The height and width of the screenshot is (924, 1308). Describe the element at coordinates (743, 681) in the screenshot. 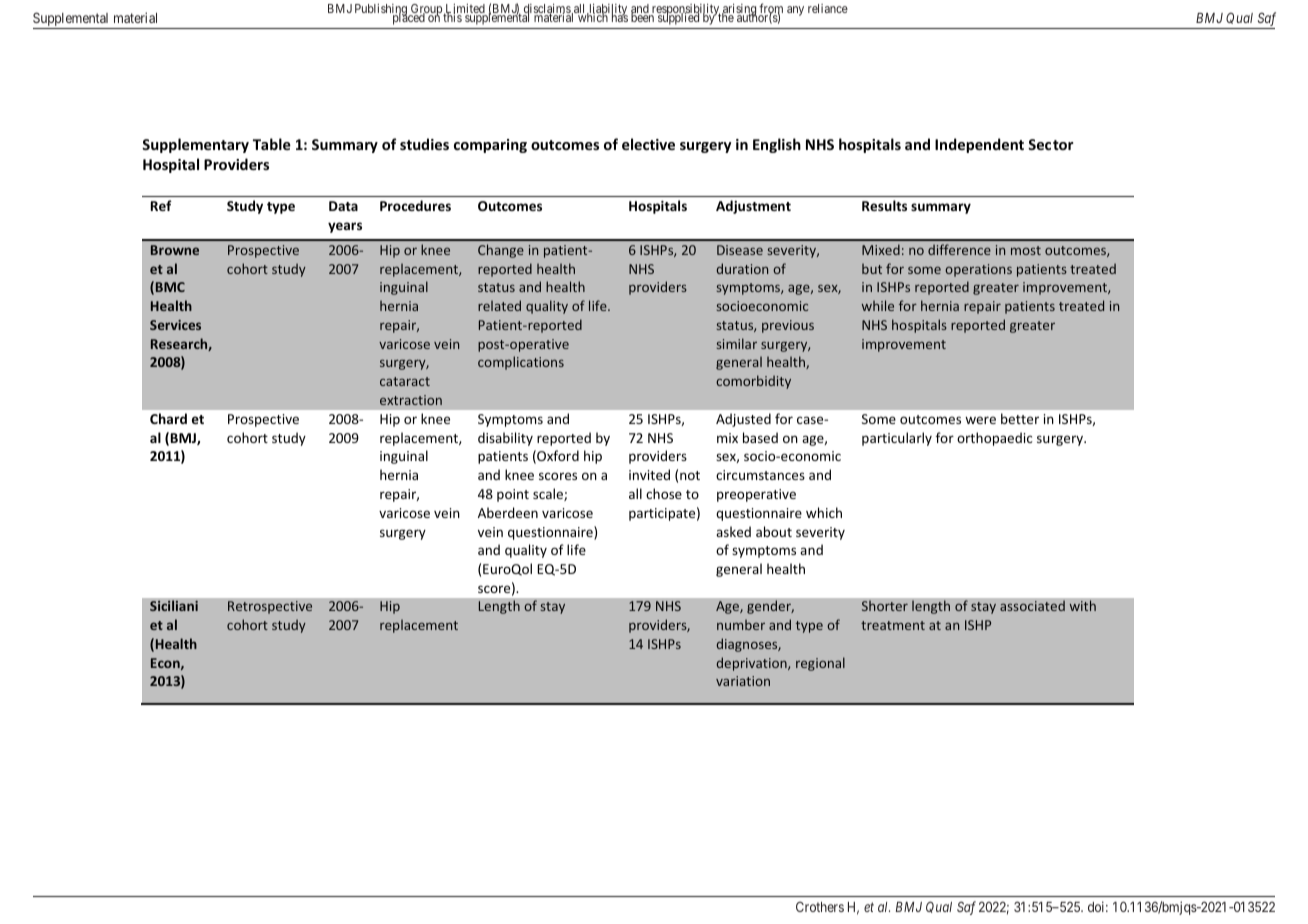

I see `variation` at that location.
